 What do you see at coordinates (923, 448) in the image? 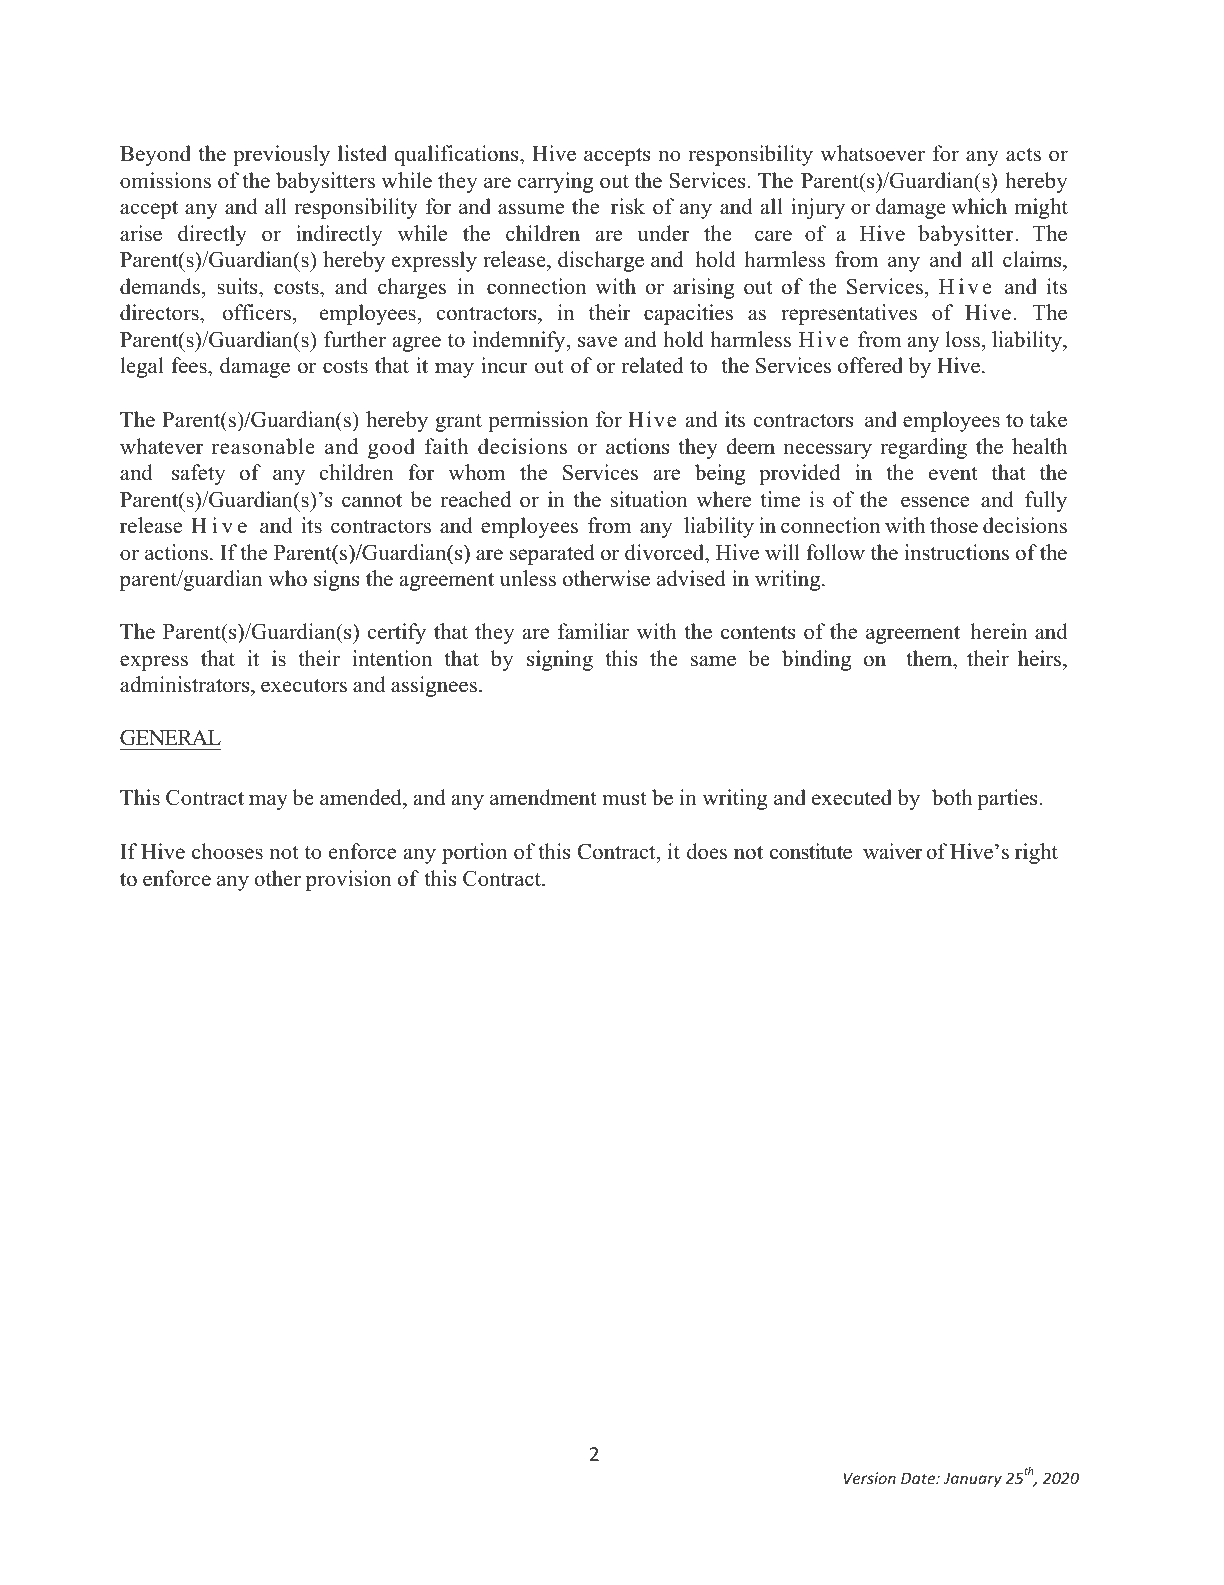
I see `regarding` at bounding box center [923, 448].
